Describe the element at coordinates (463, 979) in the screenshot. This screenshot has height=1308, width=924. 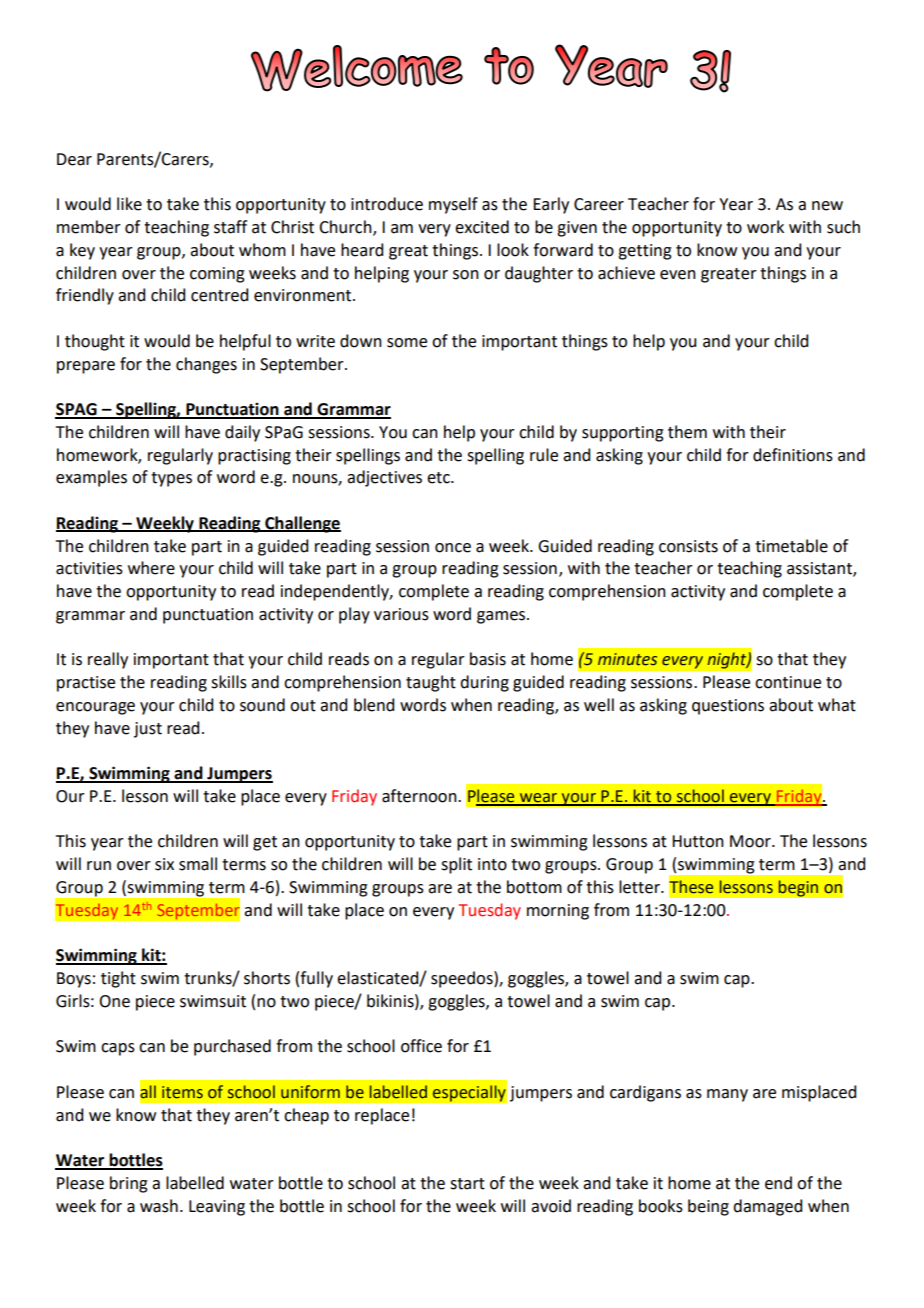
I see `speedos` at that location.
